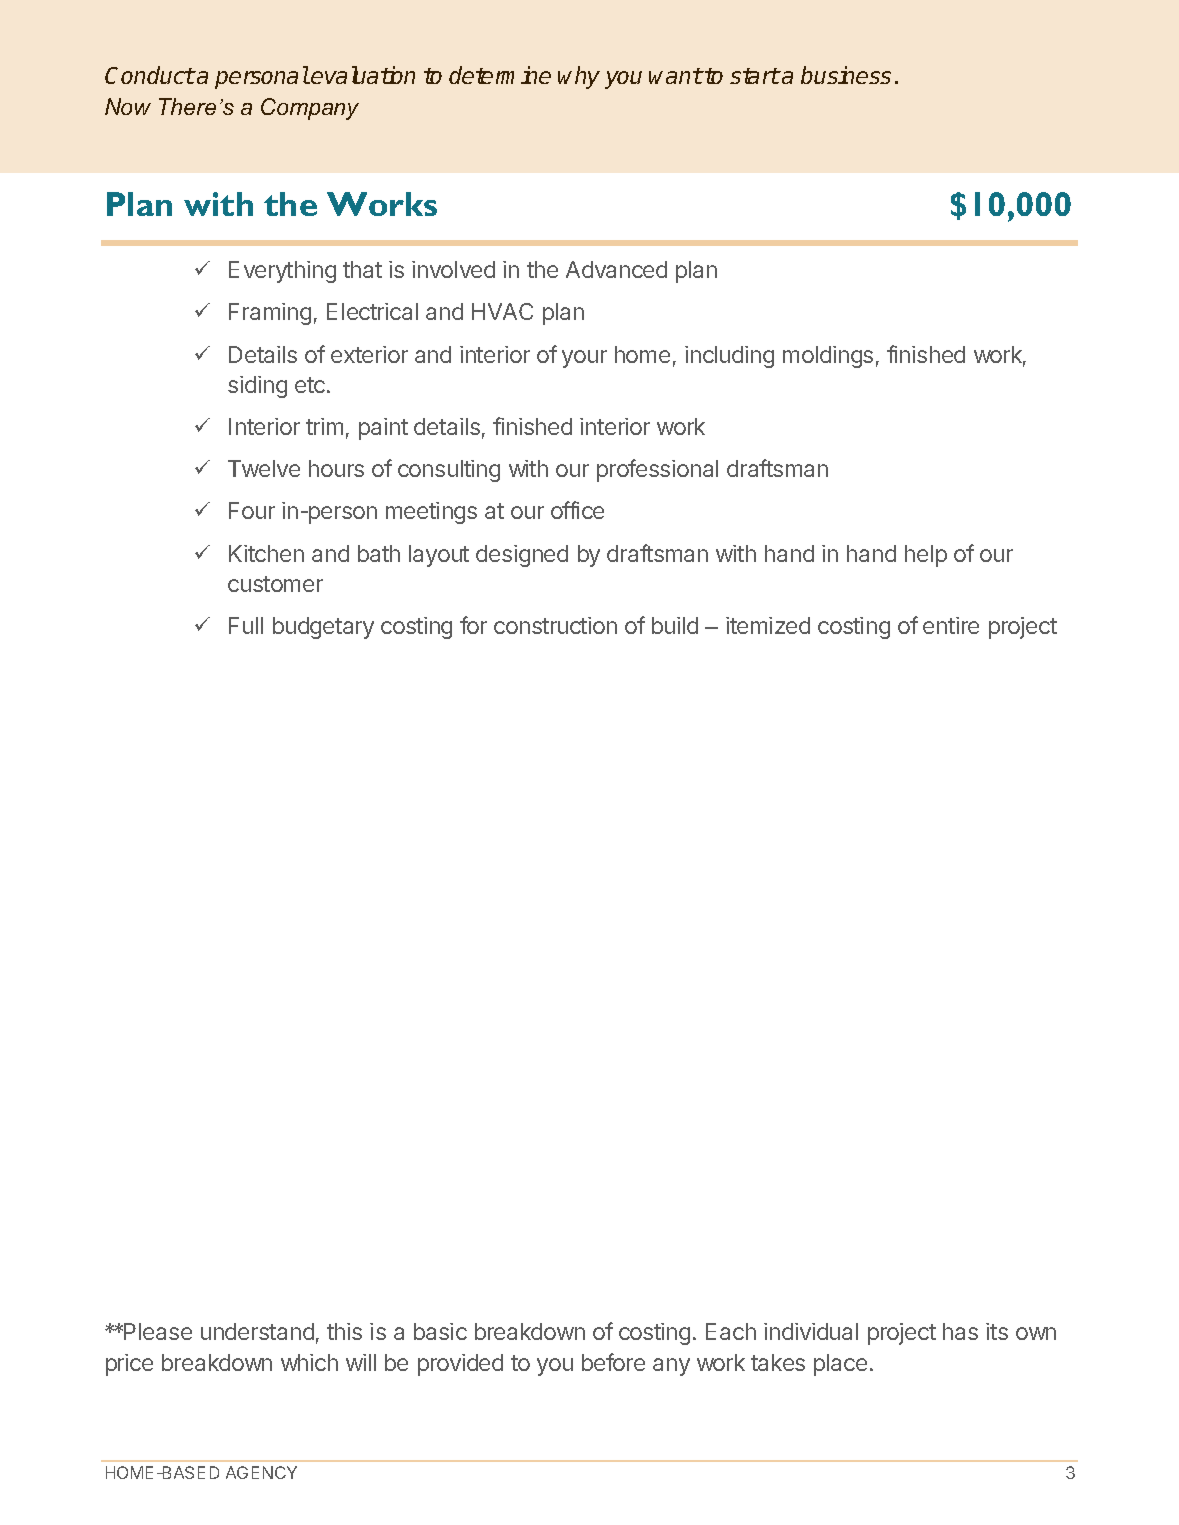 The height and width of the image is (1525, 1179). I want to click on AGENCY, so click(261, 1472).
